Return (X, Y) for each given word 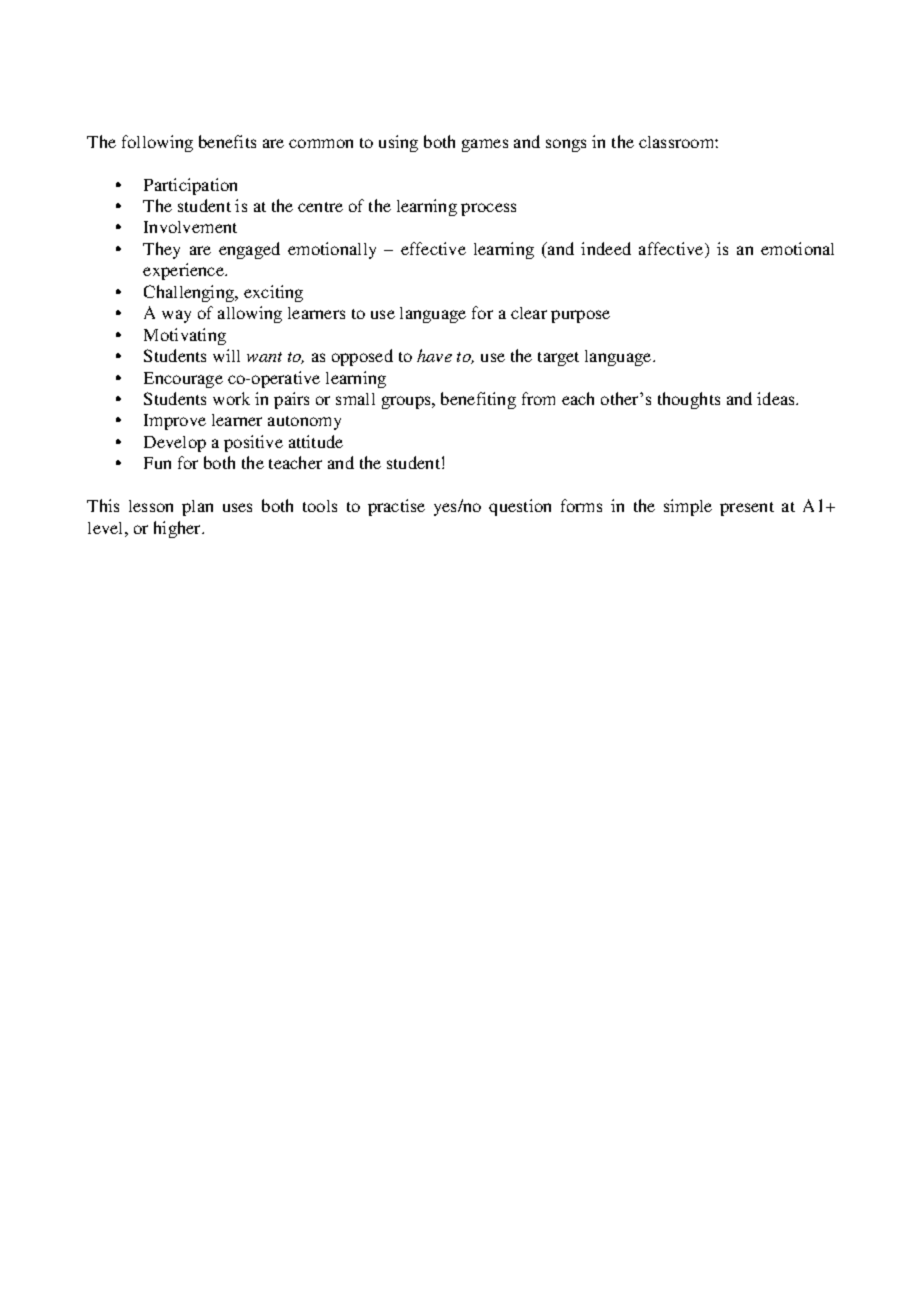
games (485, 145)
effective (433, 248)
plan (197, 508)
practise (396, 507)
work (231, 398)
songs (566, 145)
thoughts (689, 400)
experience (185, 271)
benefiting (478, 400)
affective (672, 250)
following (157, 143)
